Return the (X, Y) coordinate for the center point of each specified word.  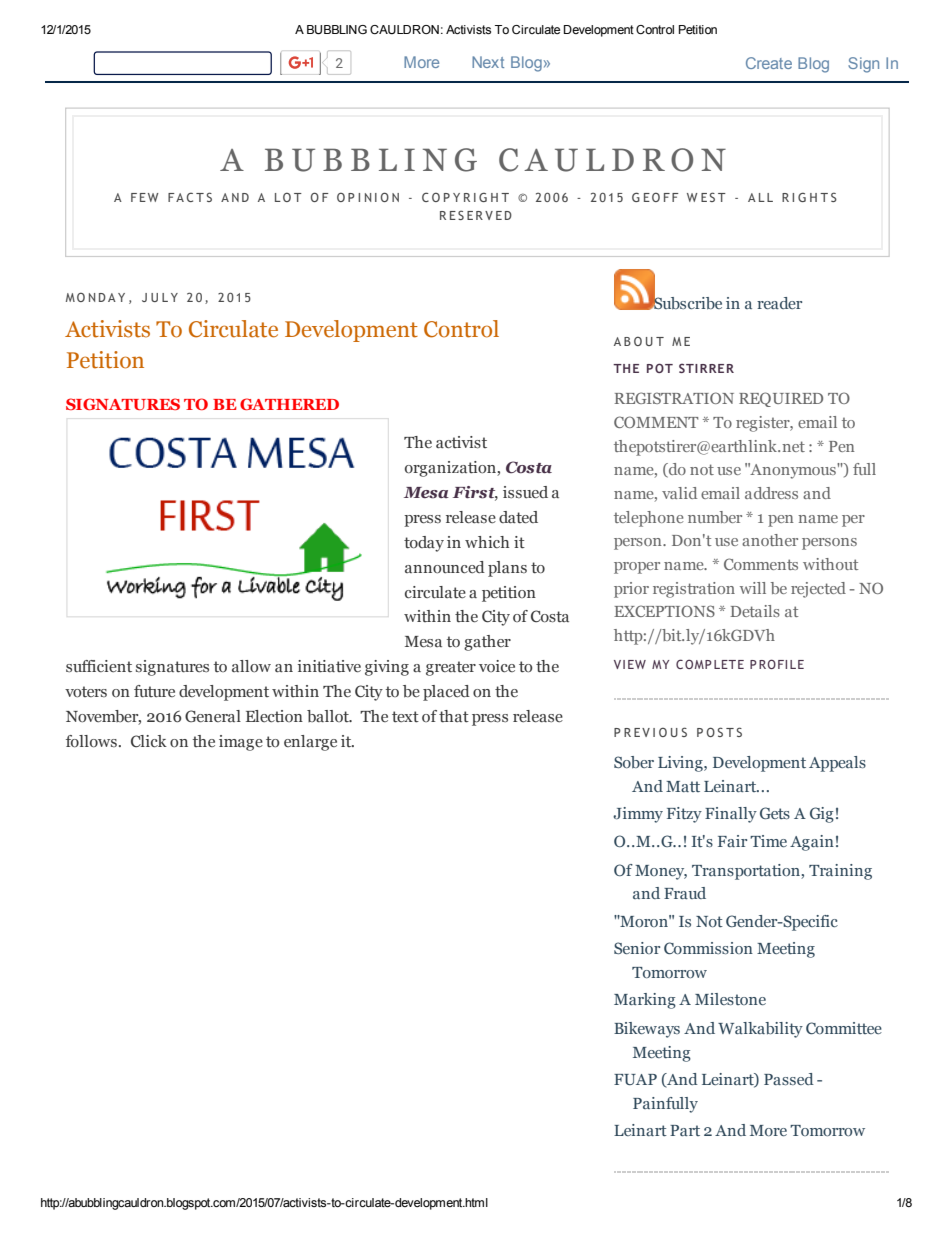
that (454, 716)
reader (779, 303)
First (475, 493)
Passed (789, 1079)
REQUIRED (781, 399)
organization (451, 469)
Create (769, 63)
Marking (645, 1001)
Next (488, 62)
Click (149, 741)
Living (681, 764)
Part (685, 1130)
